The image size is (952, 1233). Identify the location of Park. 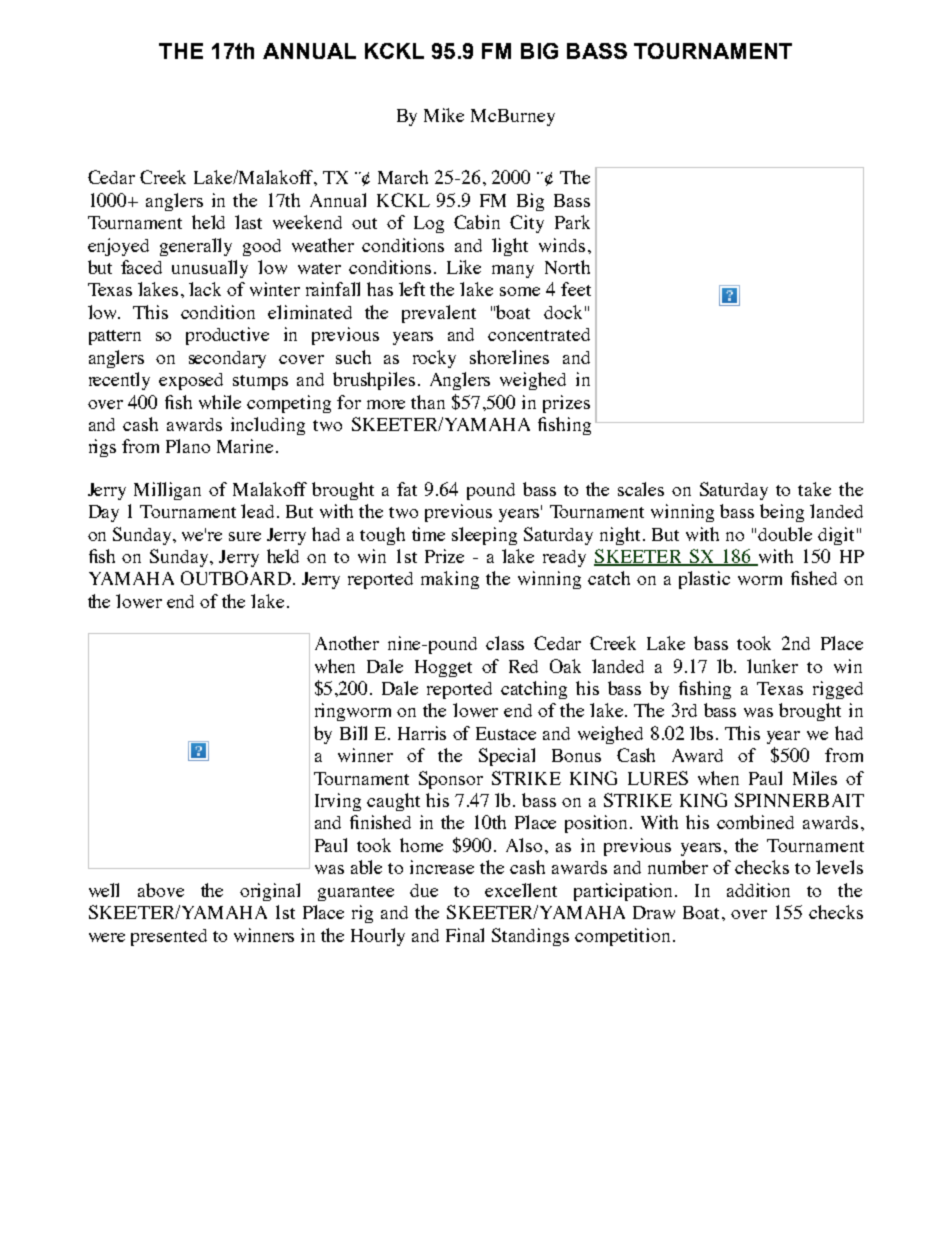
(572, 222).
